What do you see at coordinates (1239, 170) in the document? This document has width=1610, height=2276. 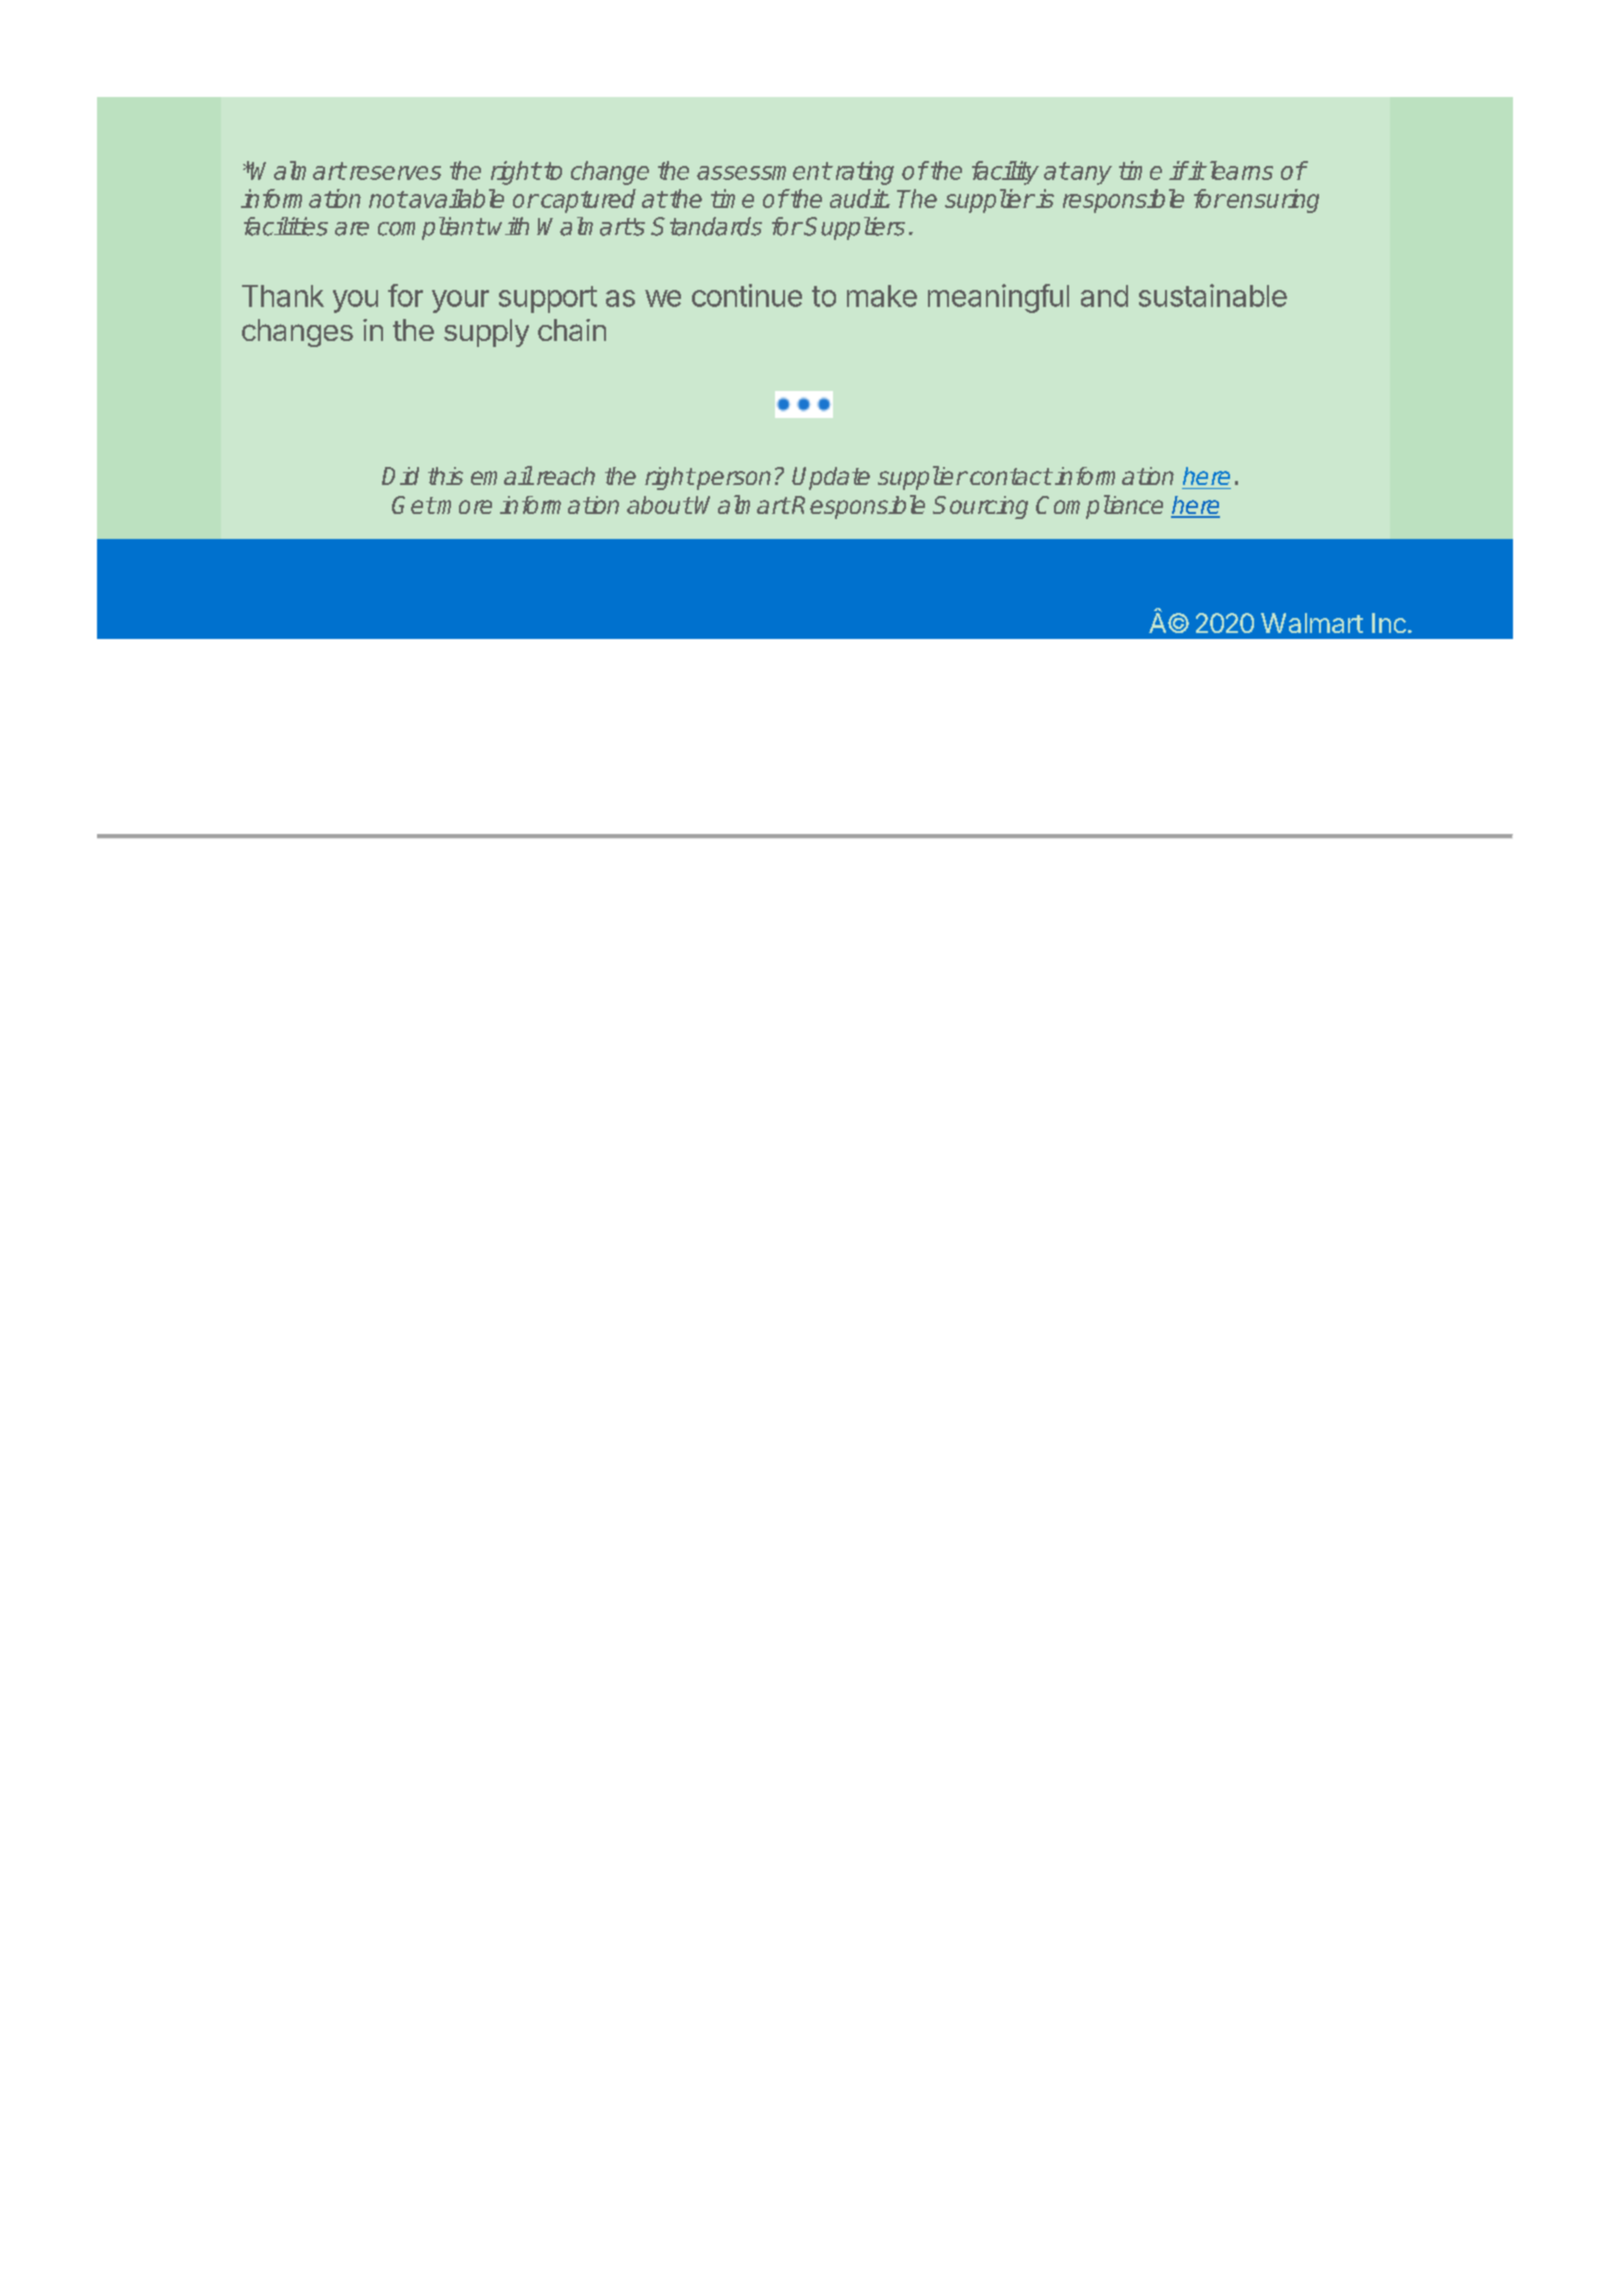 I see `learns` at bounding box center [1239, 170].
